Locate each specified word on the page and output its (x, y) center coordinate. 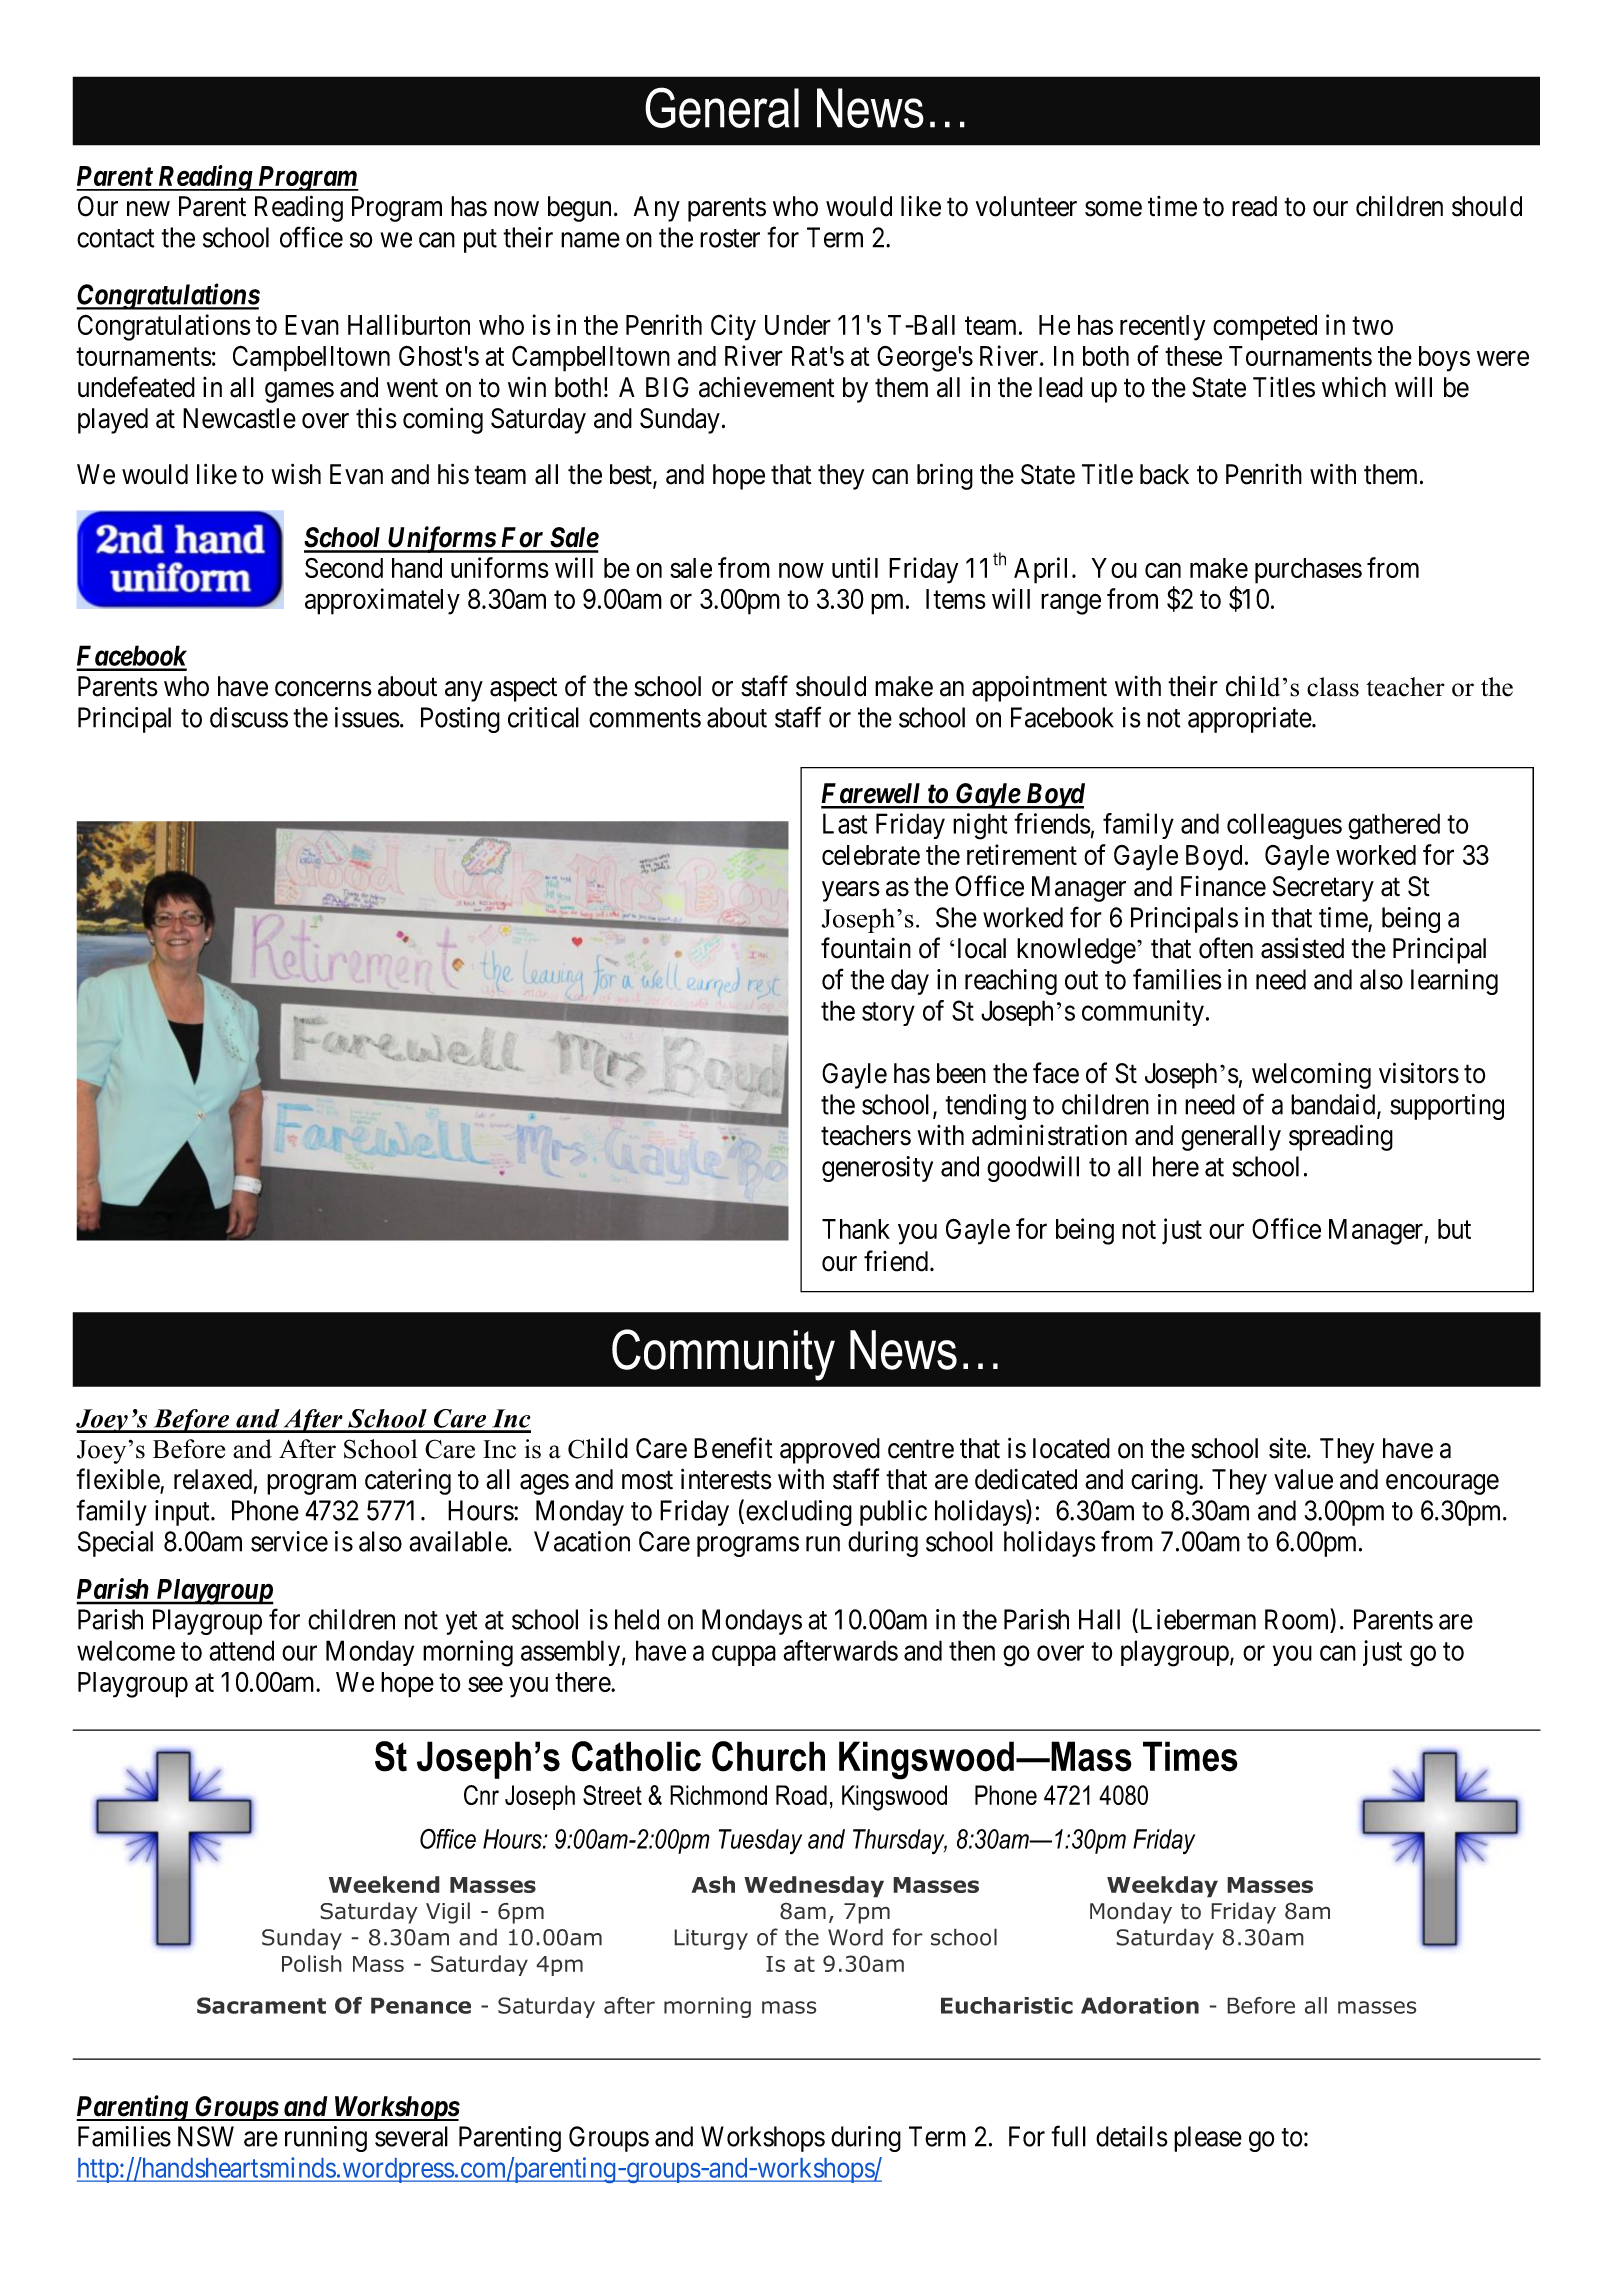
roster (730, 238)
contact (116, 238)
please (1208, 2139)
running (326, 2139)
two (1372, 326)
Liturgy (711, 1939)
